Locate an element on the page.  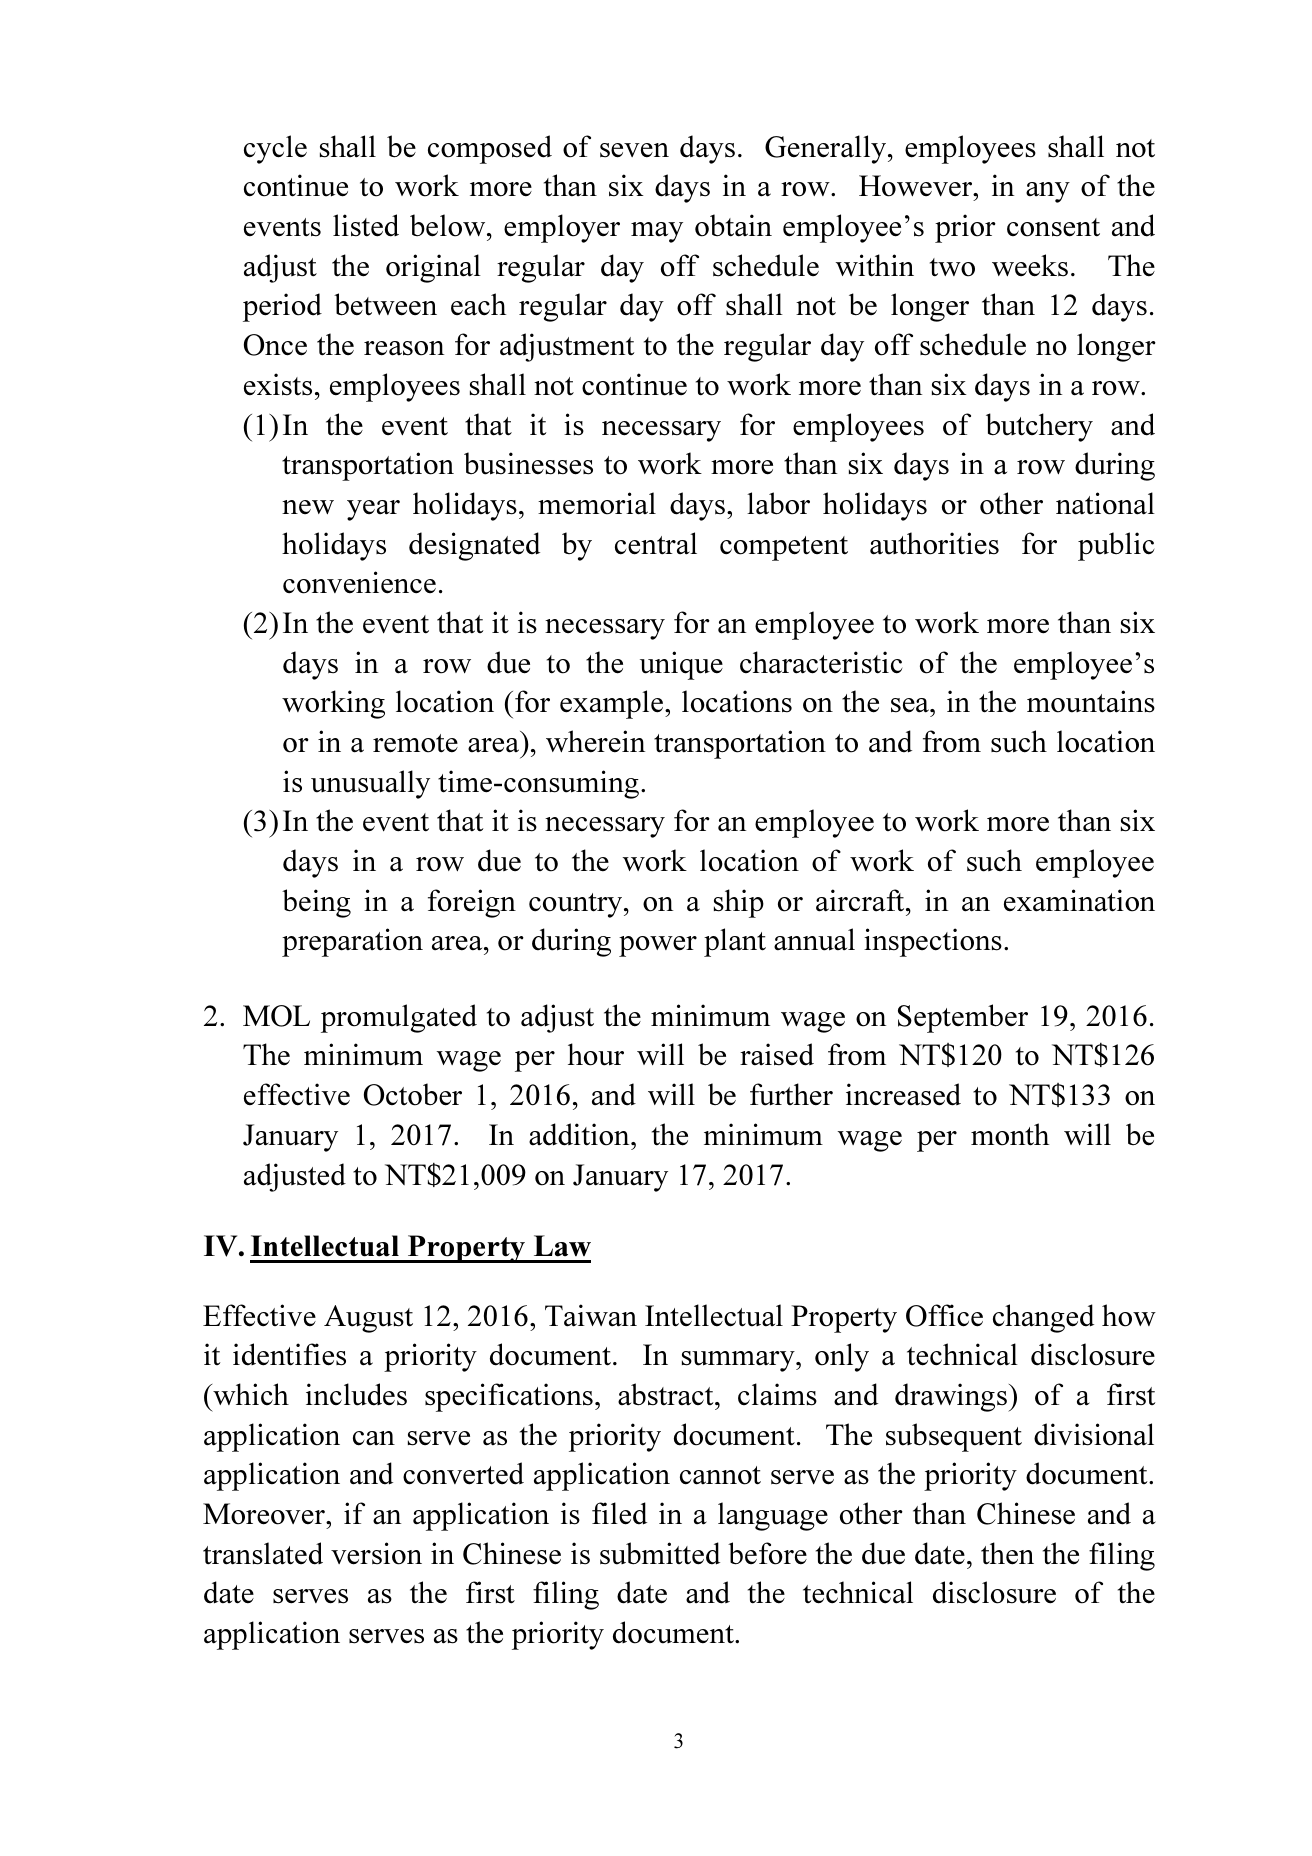
listed is located at coordinates (366, 225).
